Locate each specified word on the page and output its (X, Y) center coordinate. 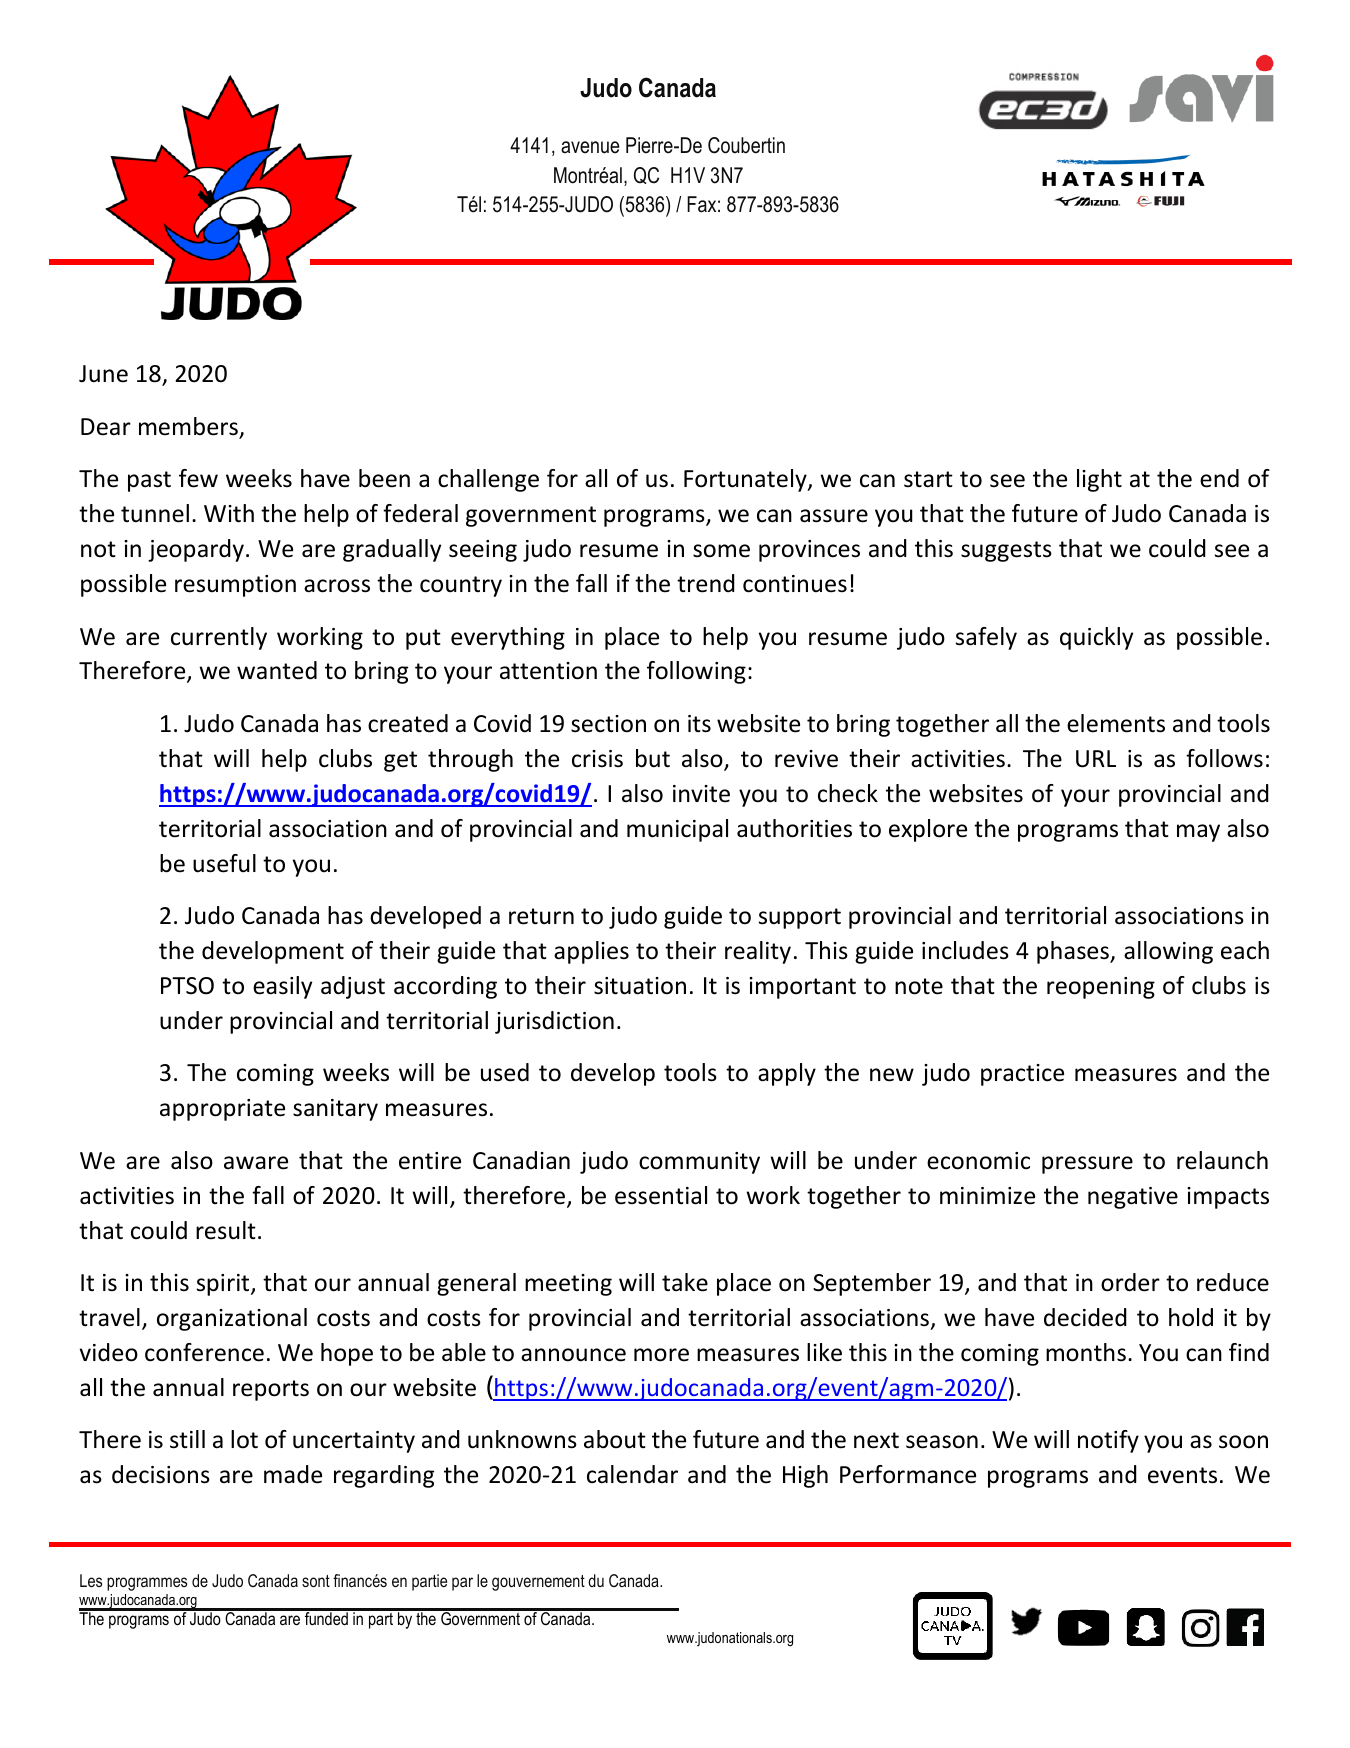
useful (224, 863)
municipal (677, 830)
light (1099, 480)
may (1198, 833)
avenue (590, 147)
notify (1108, 1441)
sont (316, 1581)
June (103, 374)
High (805, 1476)
